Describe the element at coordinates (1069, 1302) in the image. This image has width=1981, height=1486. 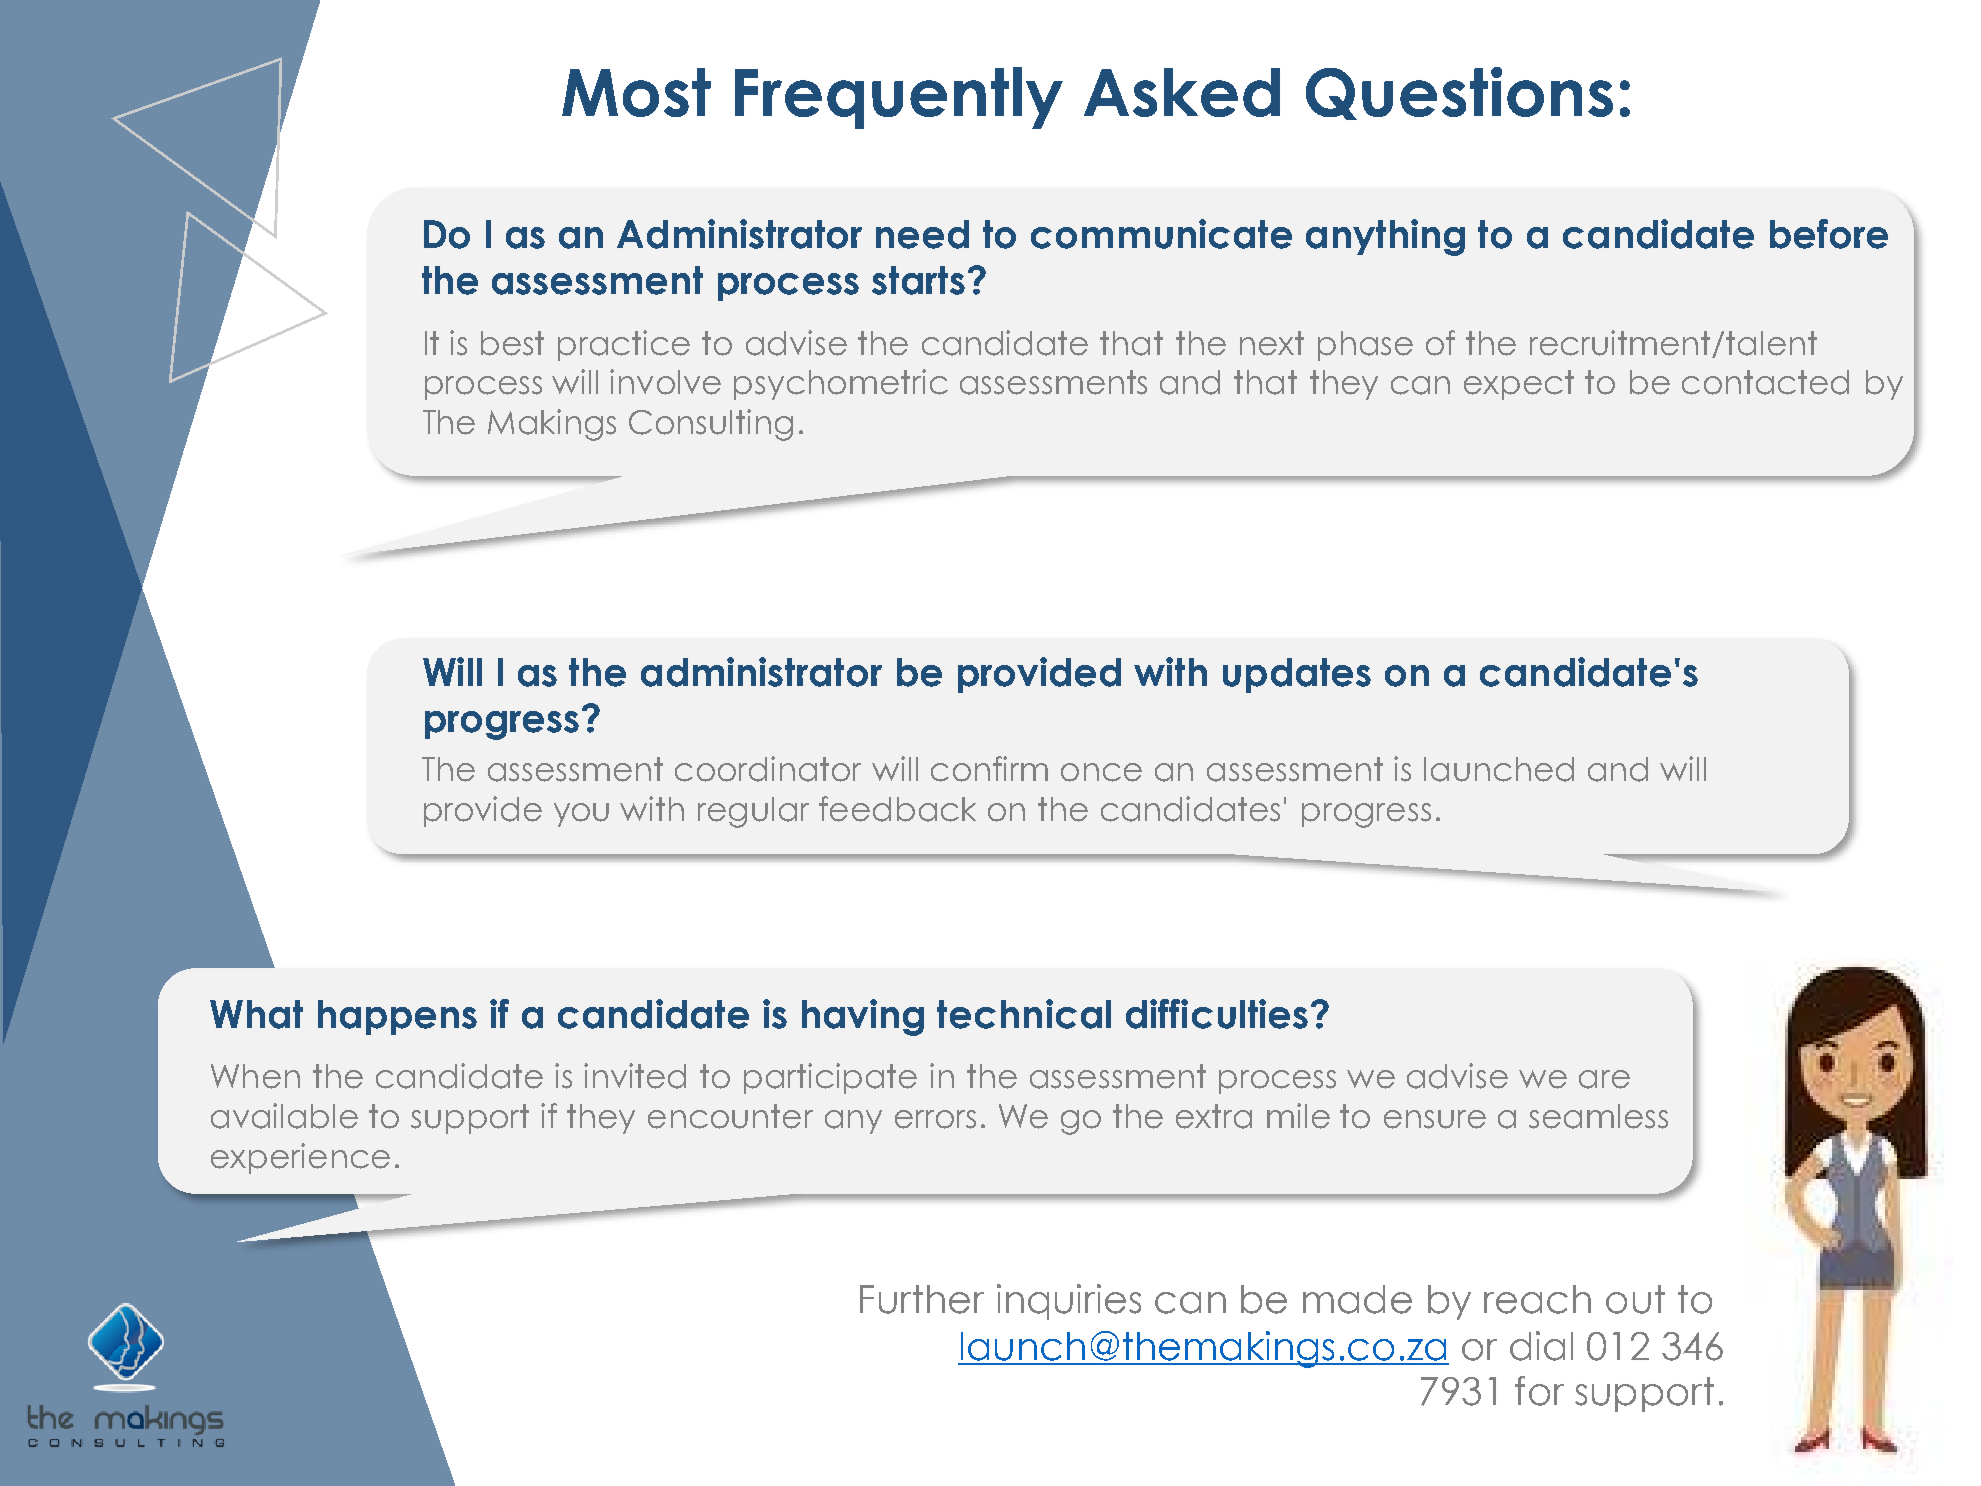
I see `inquiries` at that location.
